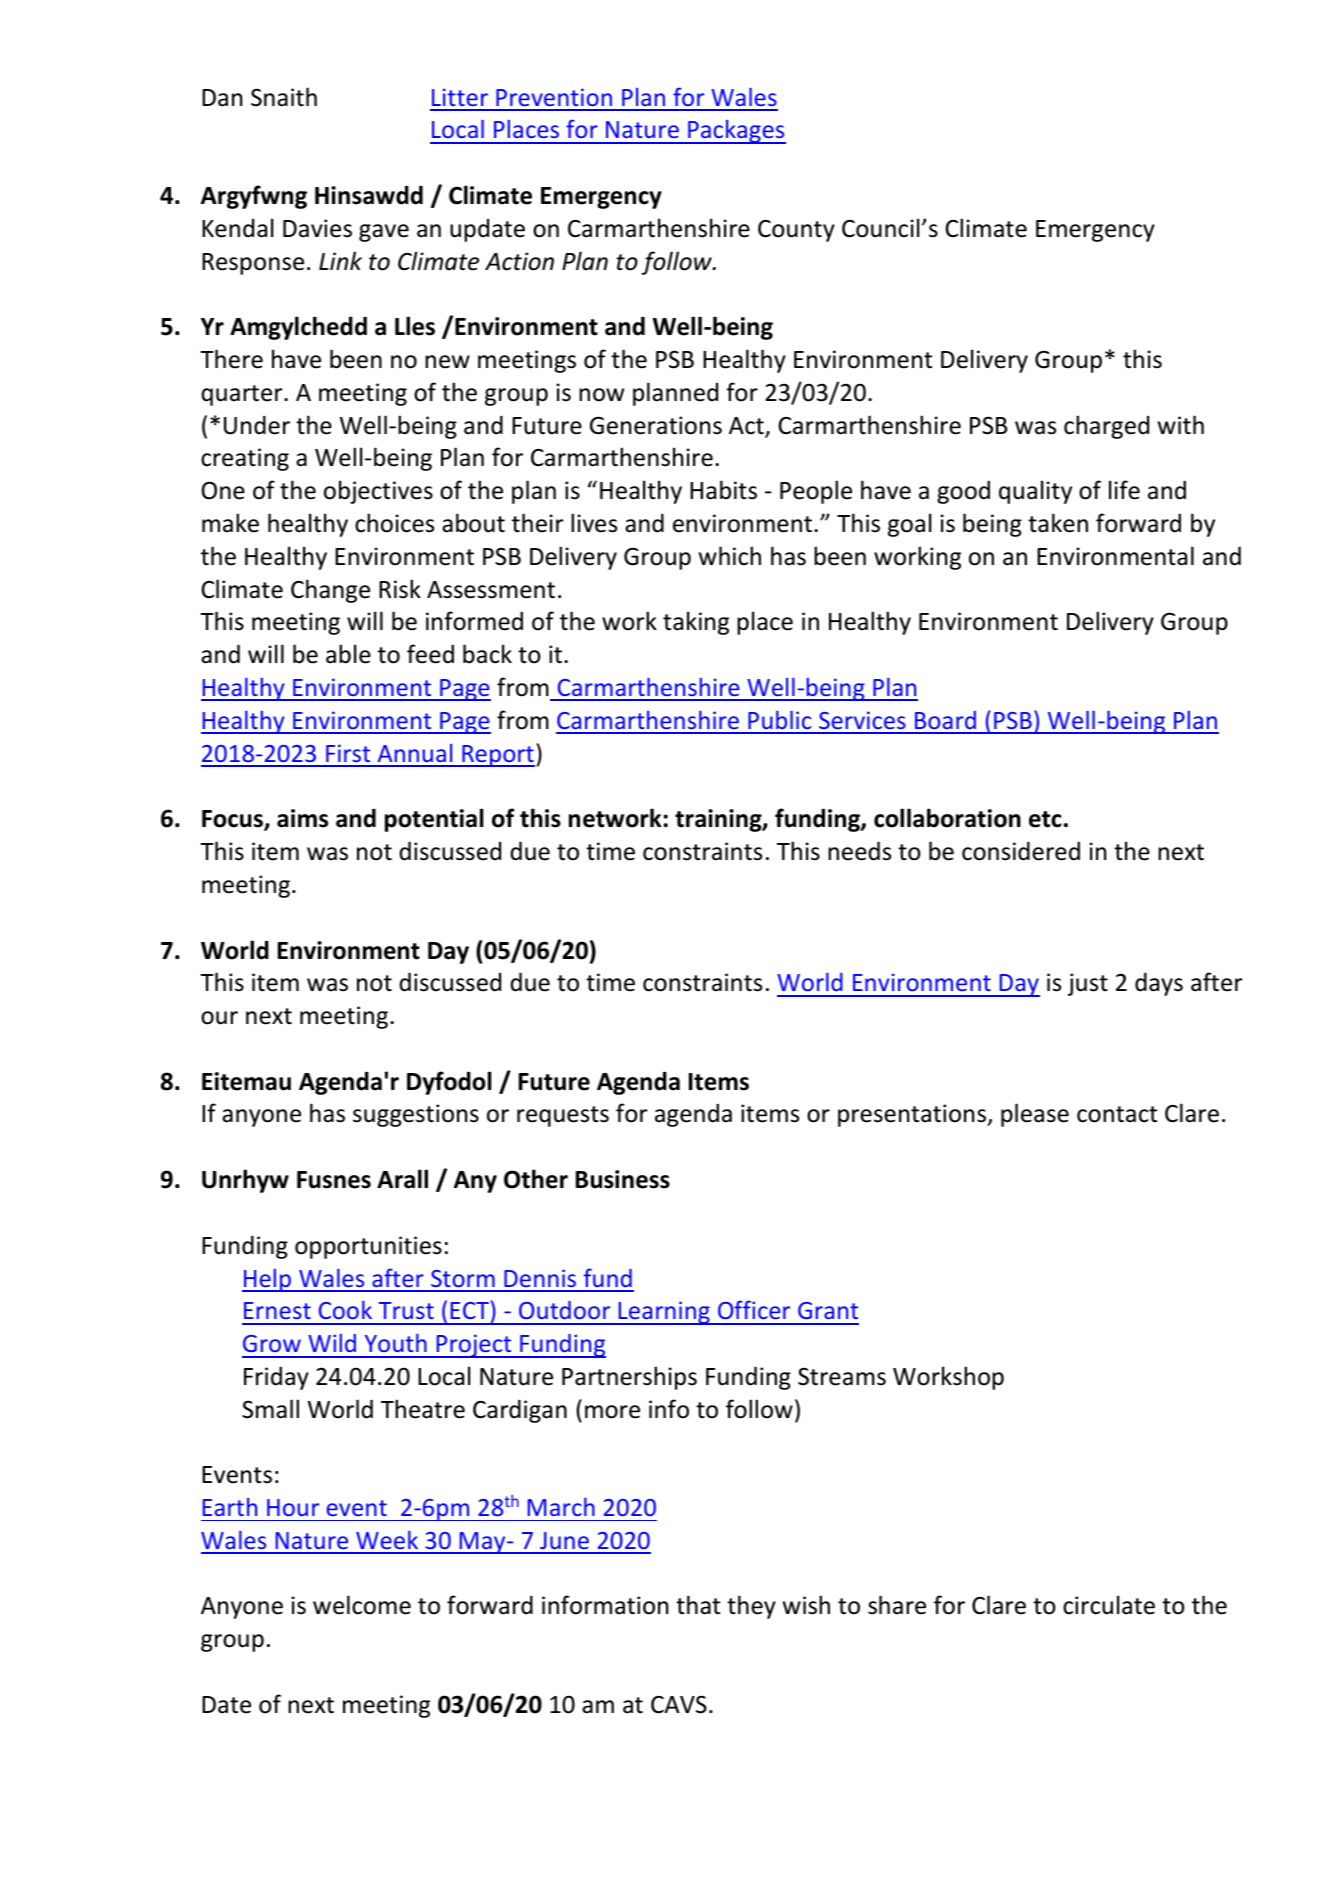 The width and height of the screenshot is (1333, 1885). Describe the element at coordinates (1058, 523) in the screenshot. I see `taken` at that location.
